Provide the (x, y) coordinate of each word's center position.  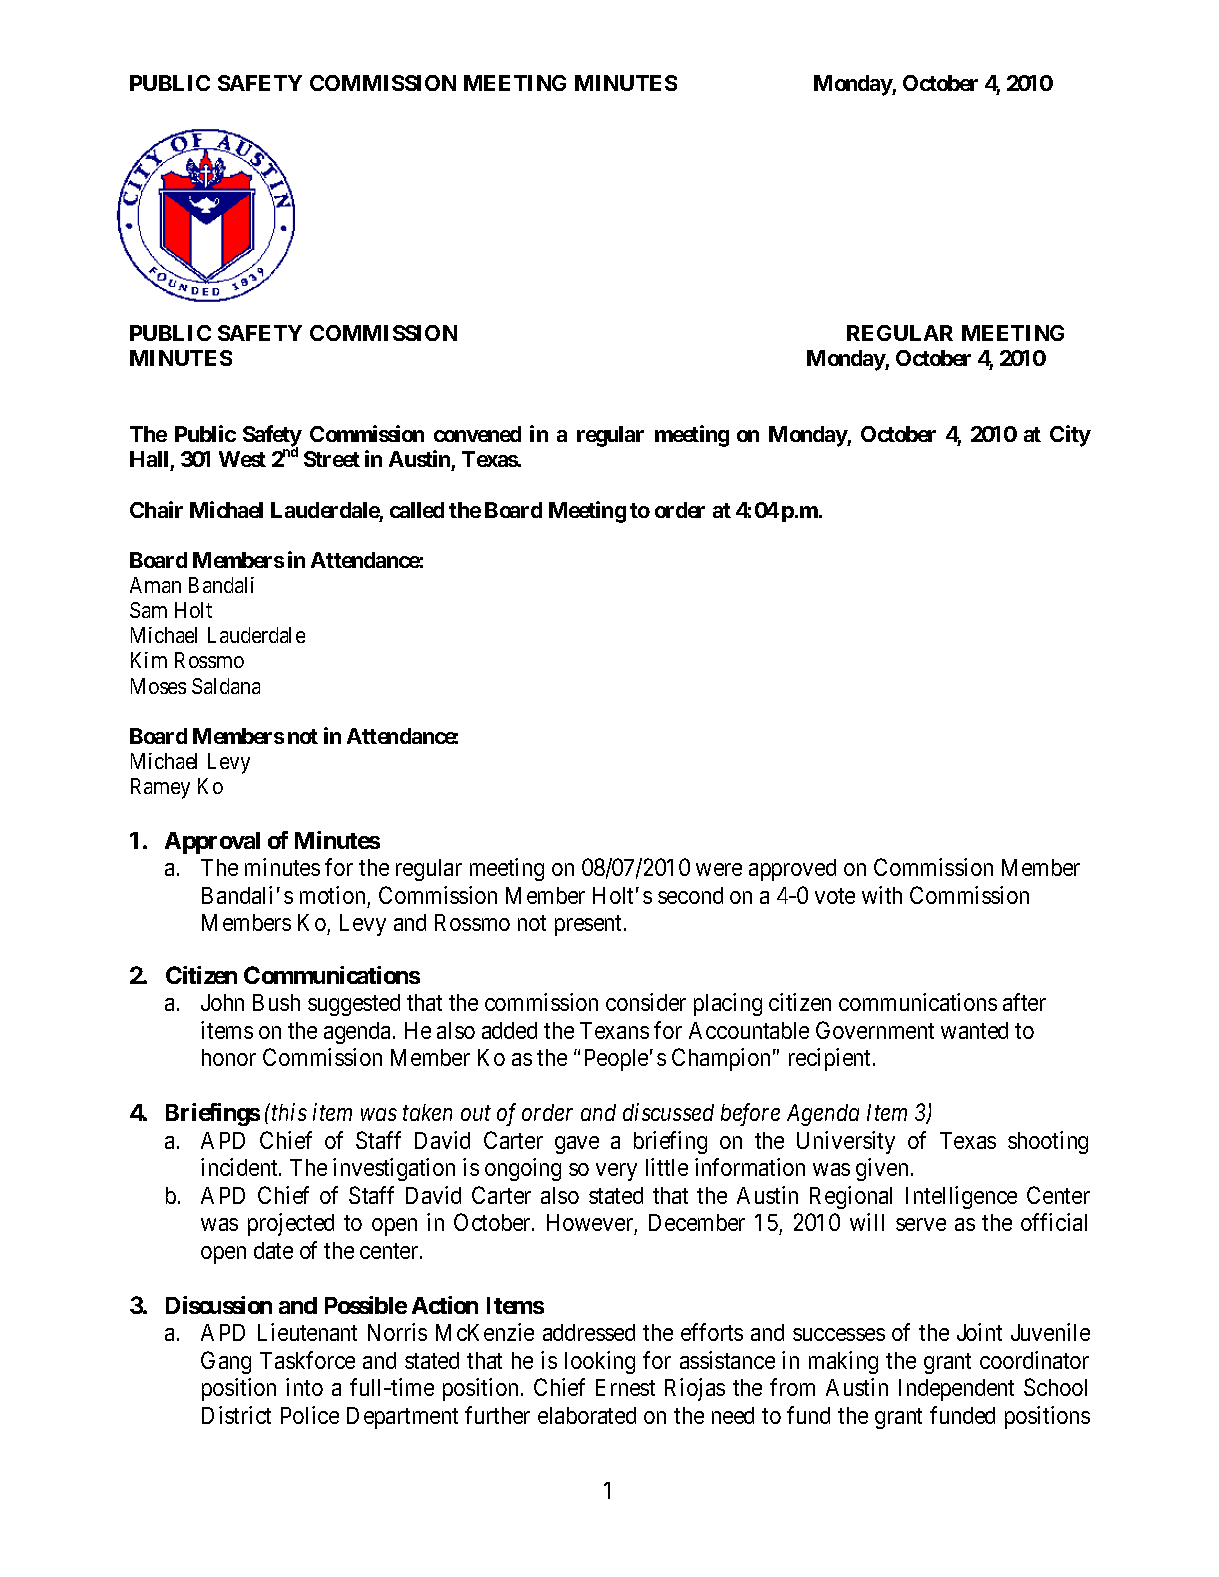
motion (332, 895)
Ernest (625, 1387)
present (590, 925)
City (1070, 436)
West (242, 459)
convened (477, 434)
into (304, 1387)
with (882, 895)
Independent (956, 1390)
